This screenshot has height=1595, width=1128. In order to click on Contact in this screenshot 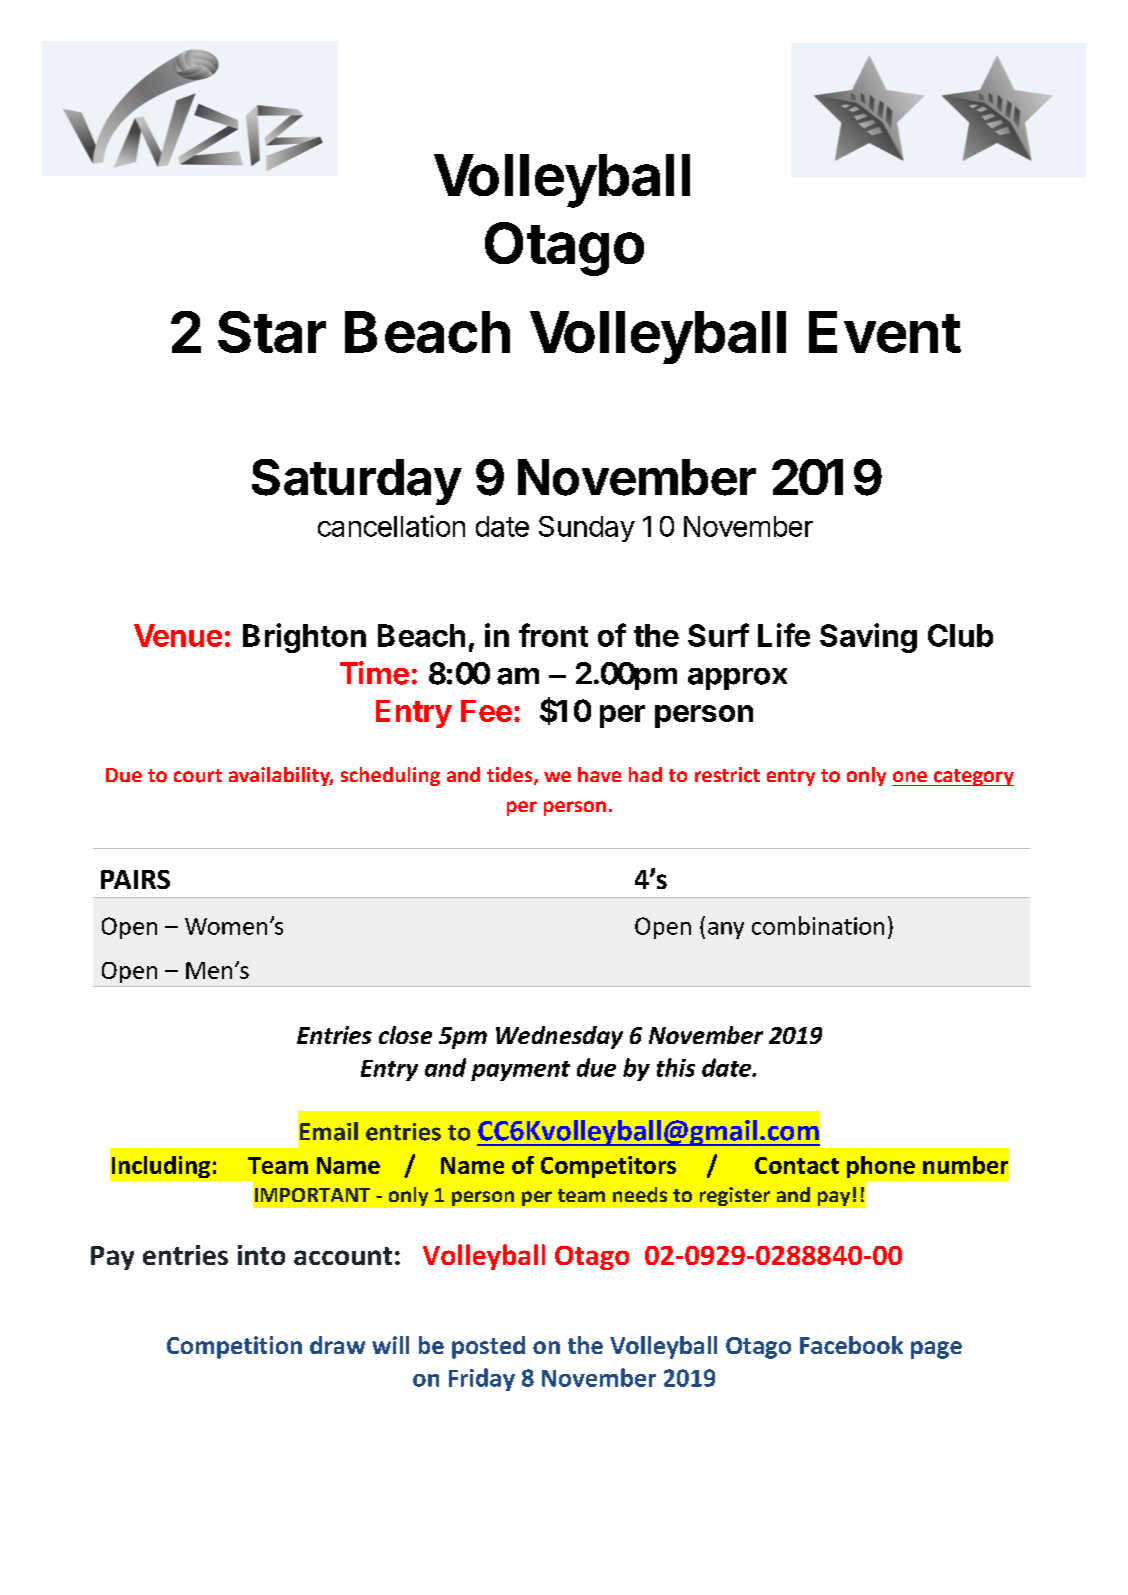, I will do `click(797, 1165)`.
